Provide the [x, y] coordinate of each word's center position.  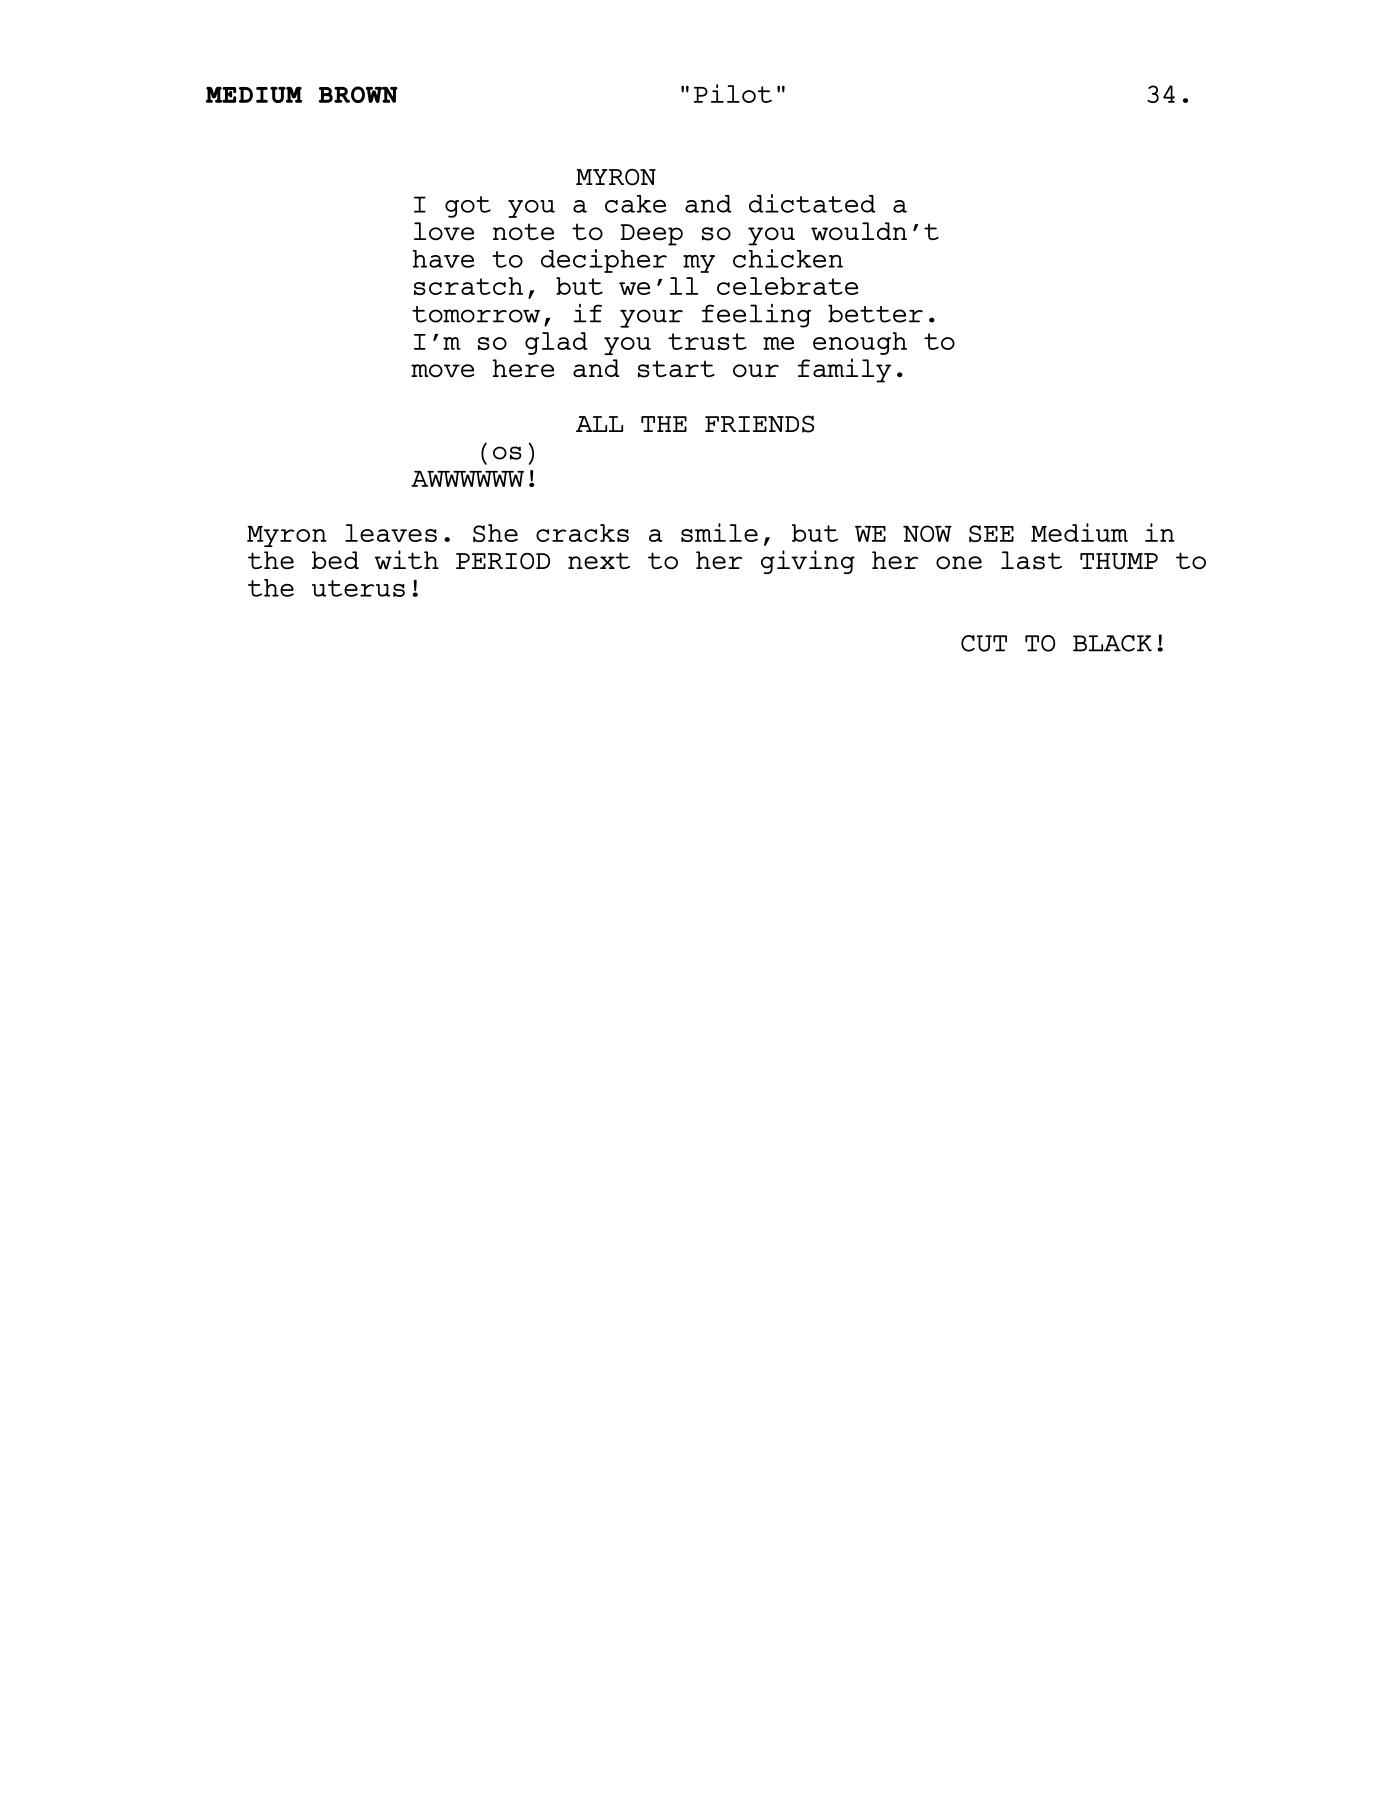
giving [808, 562]
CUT [984, 643]
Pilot [733, 93]
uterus [358, 588]
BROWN [358, 94]
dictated [812, 203]
